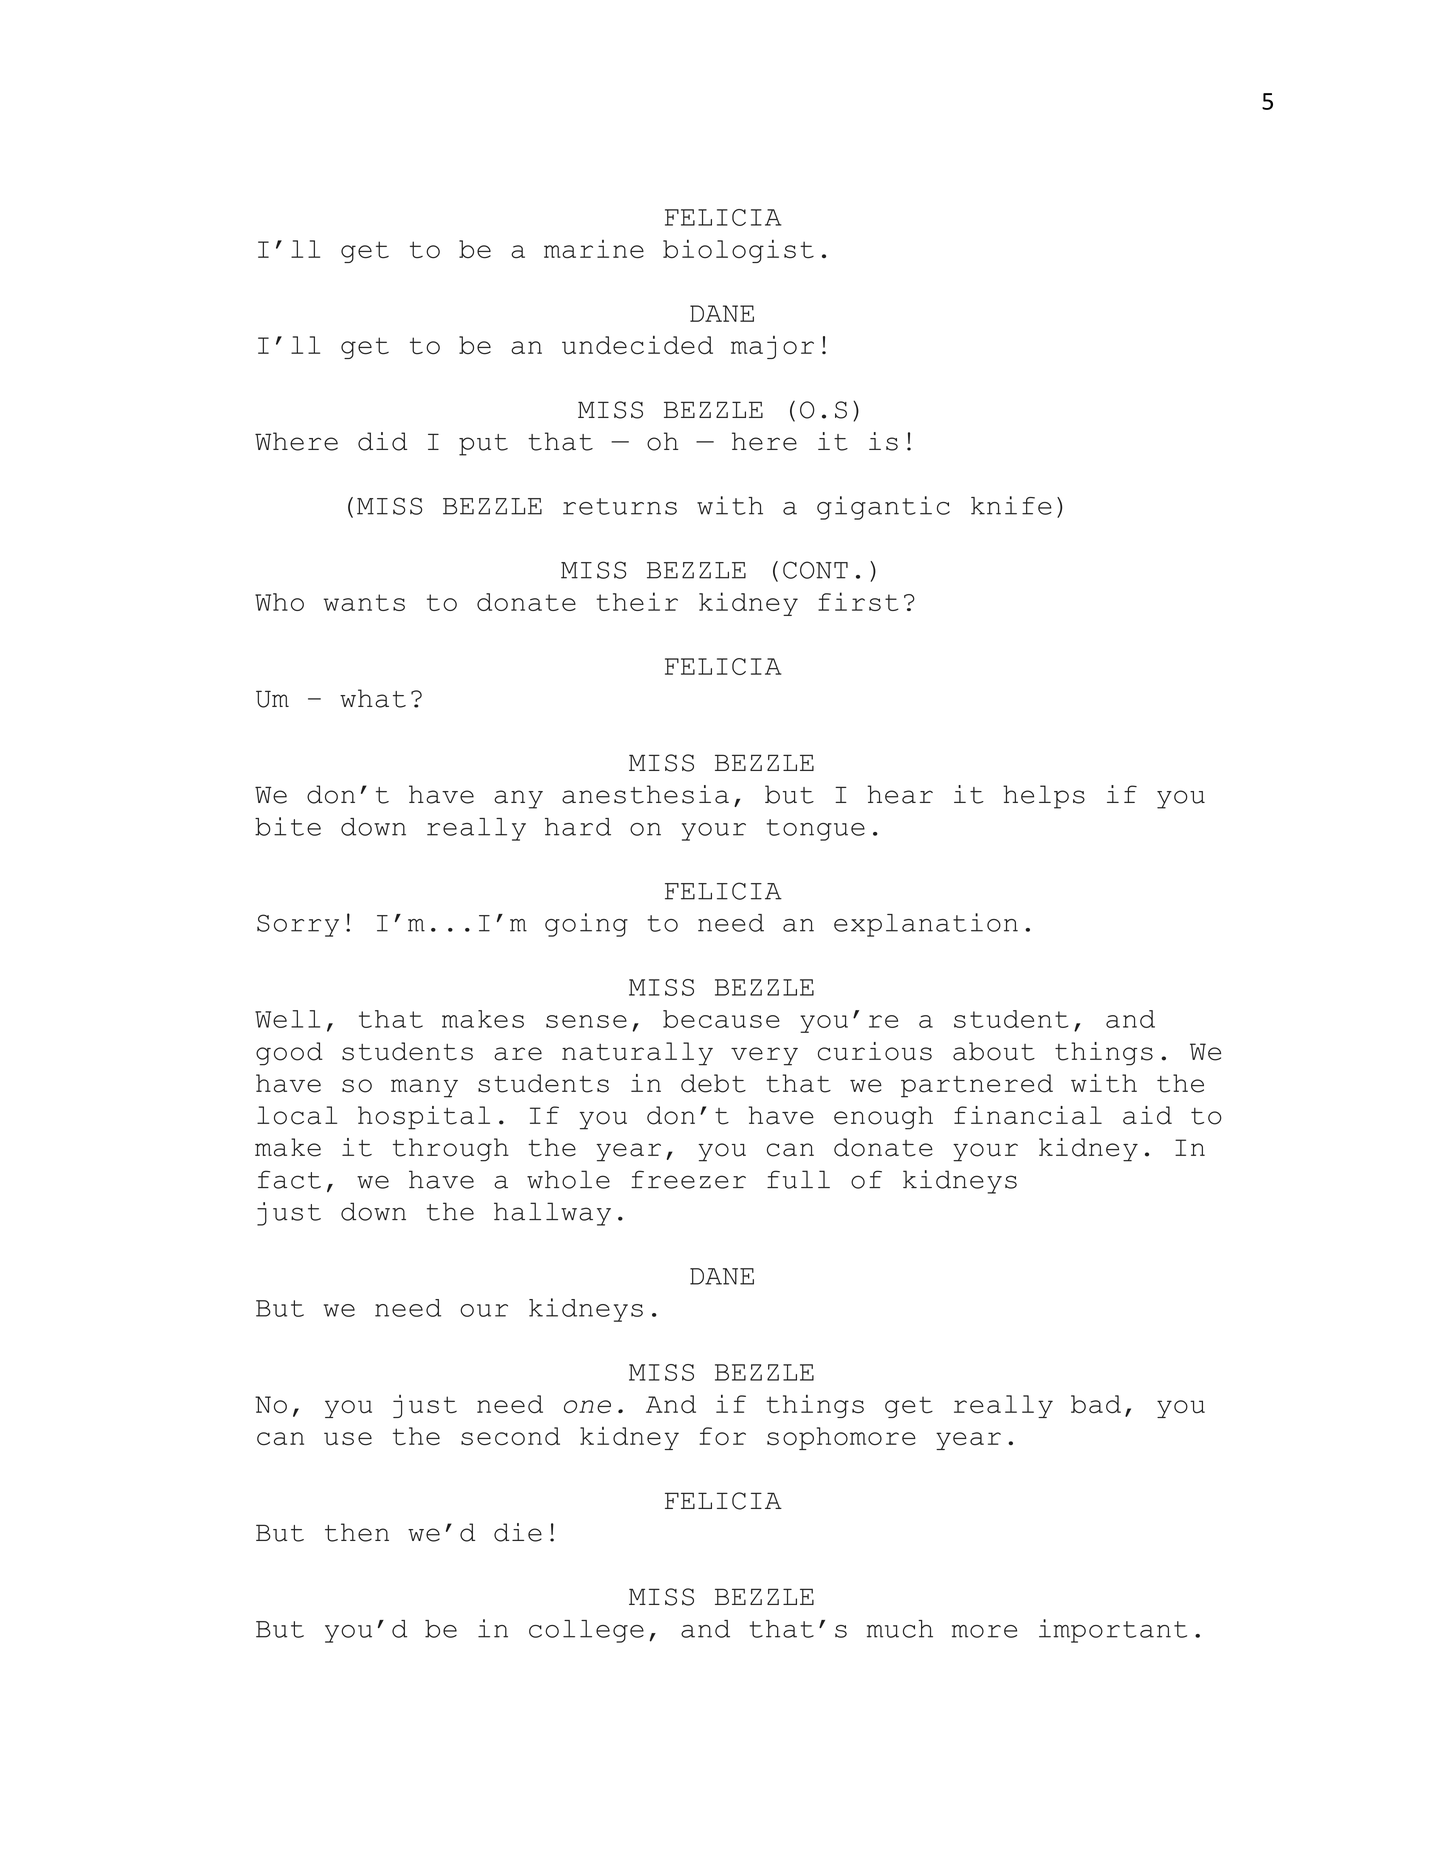  Describe the element at coordinates (645, 794) in the screenshot. I see `anesthesia` at that location.
